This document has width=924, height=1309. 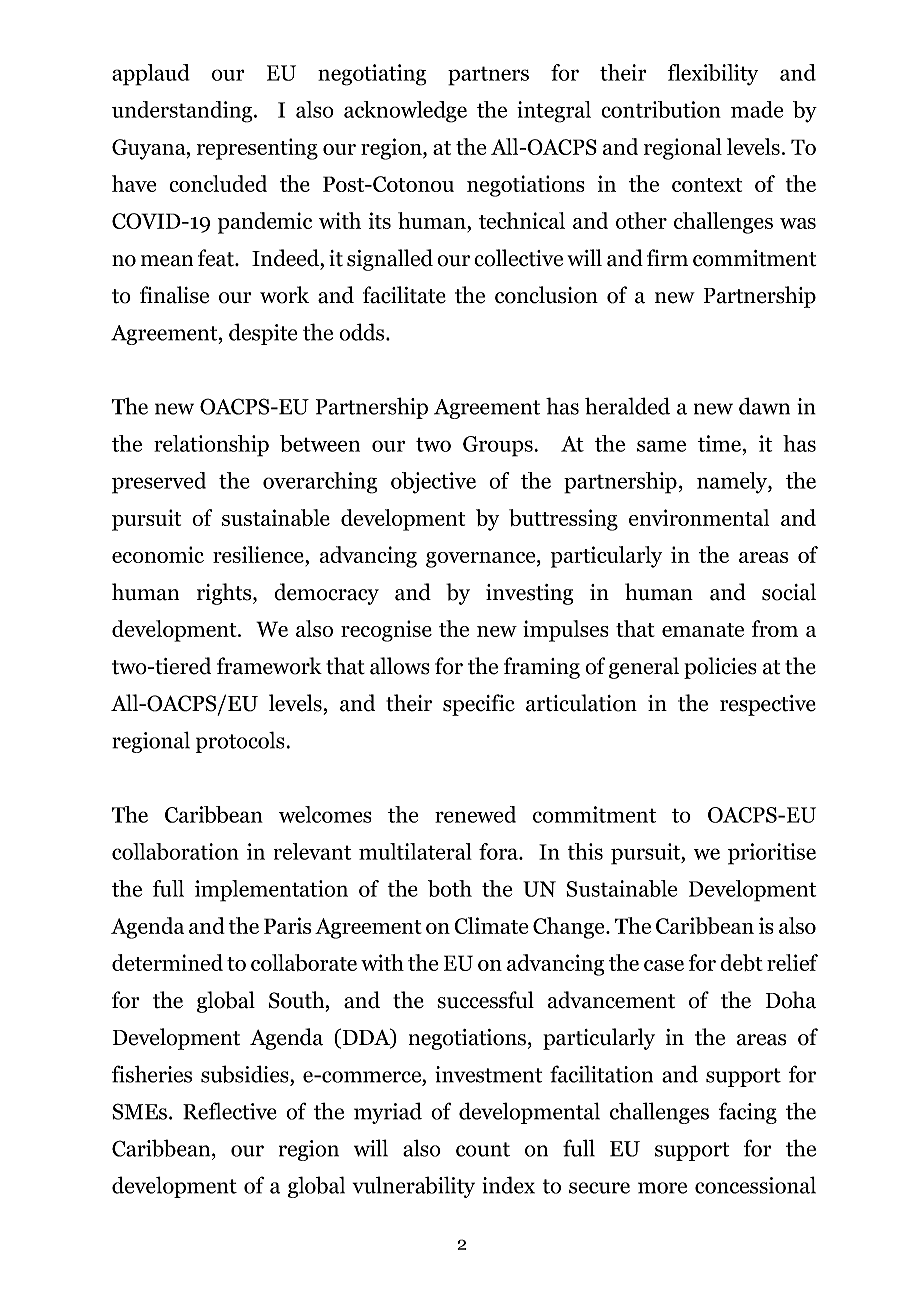 What do you see at coordinates (499, 446) in the document?
I see `Groups` at bounding box center [499, 446].
